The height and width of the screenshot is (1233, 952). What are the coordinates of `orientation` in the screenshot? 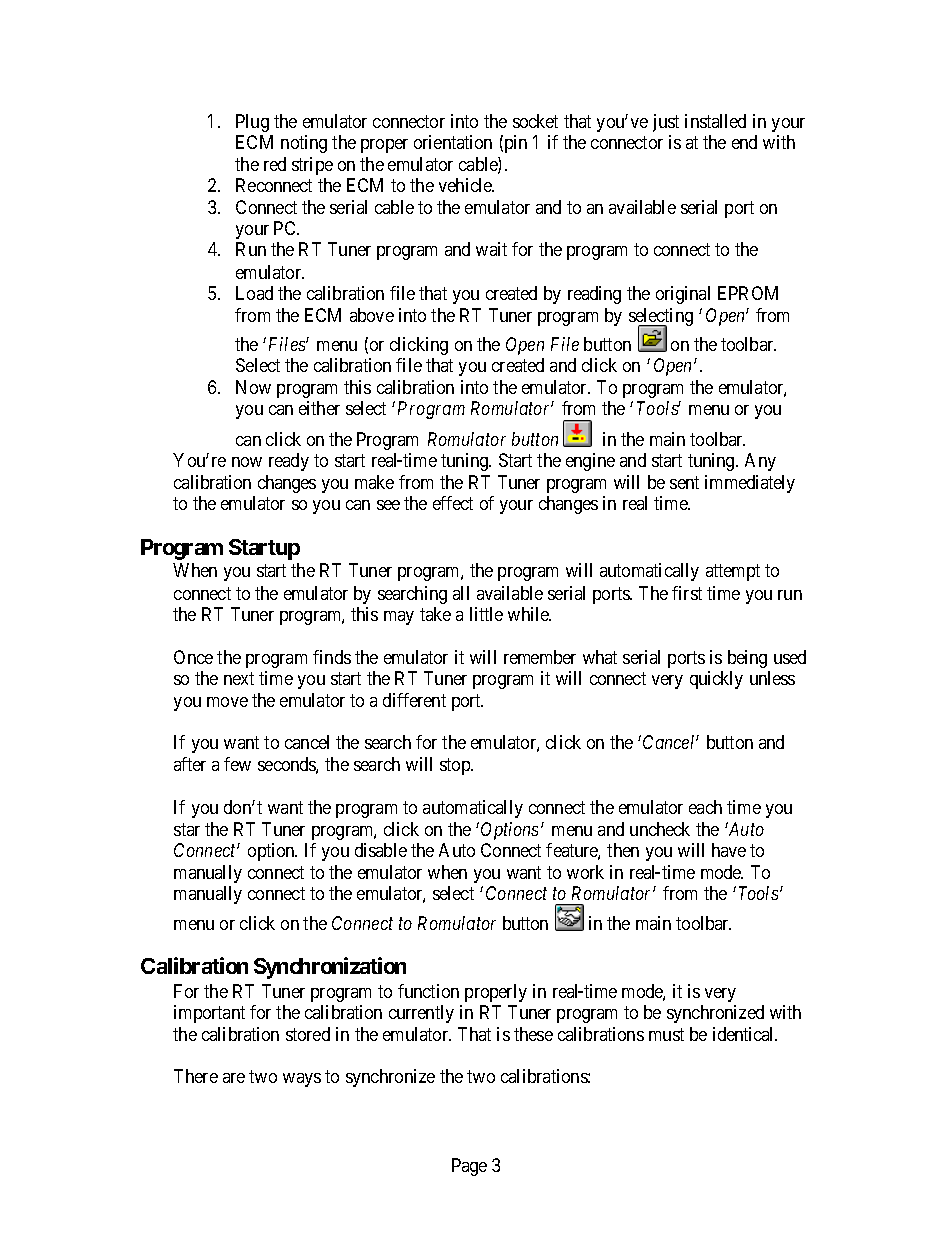 It's located at (453, 142).
